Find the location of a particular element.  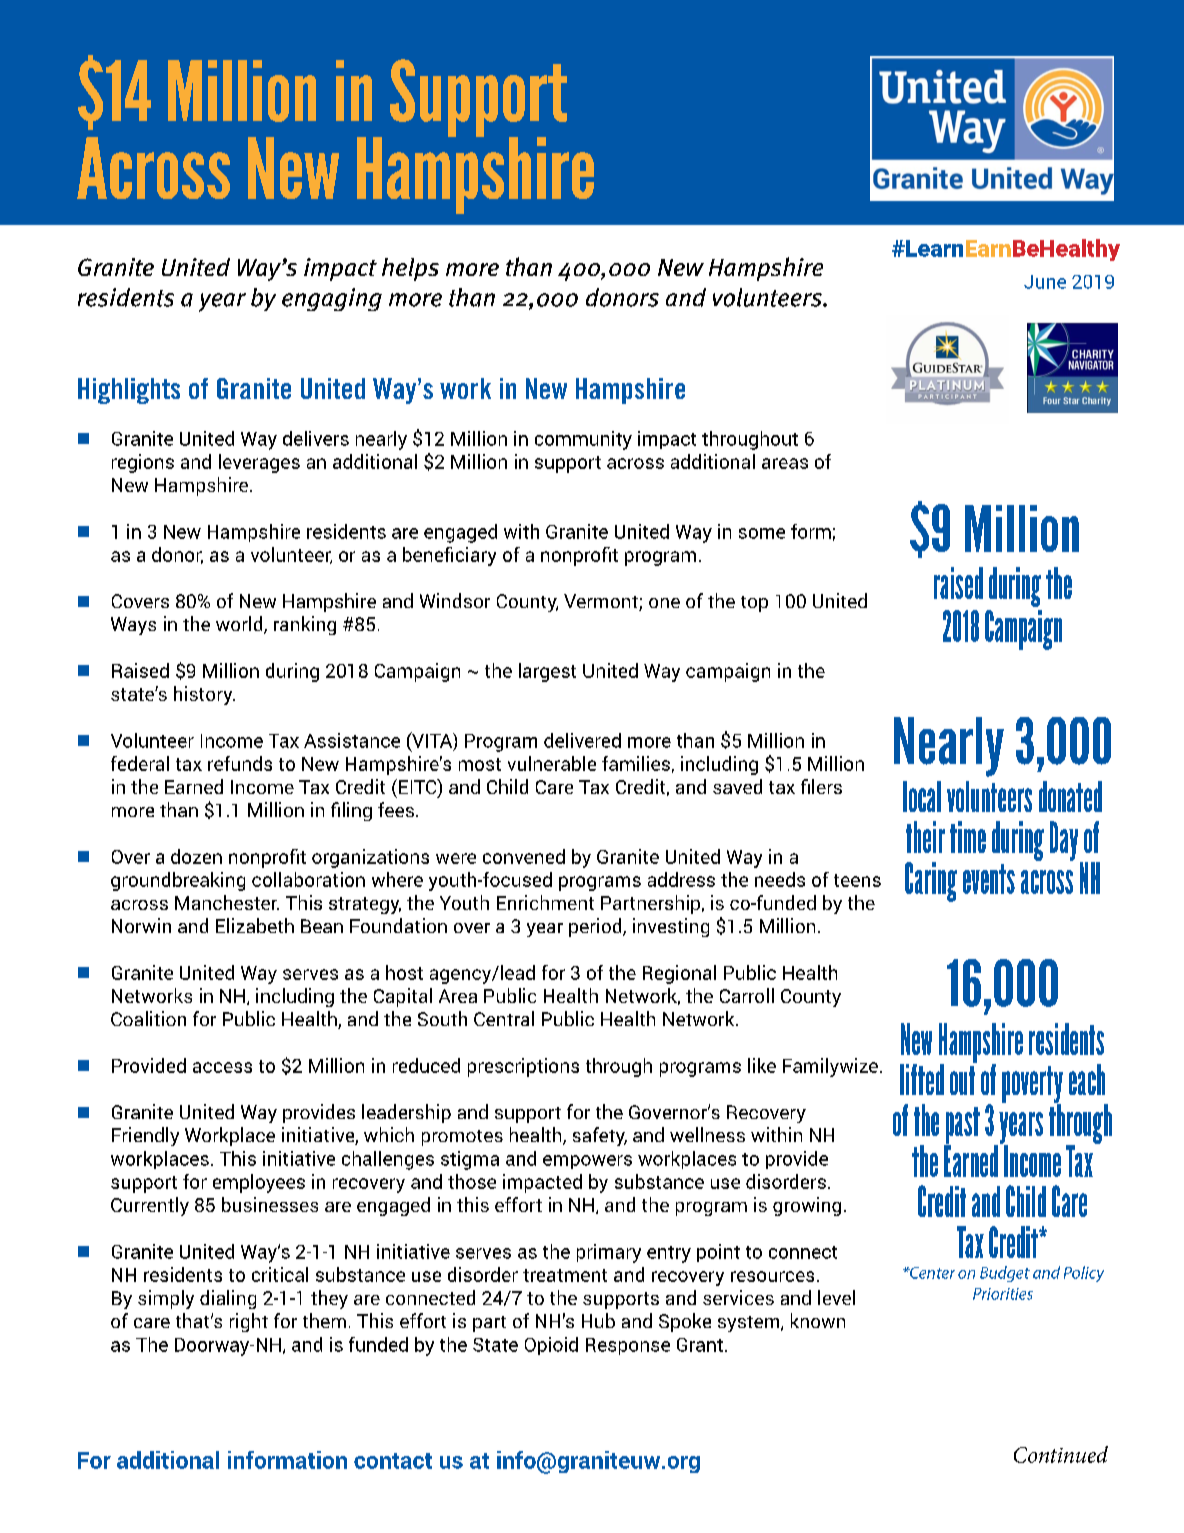

June is located at coordinates (1045, 282).
